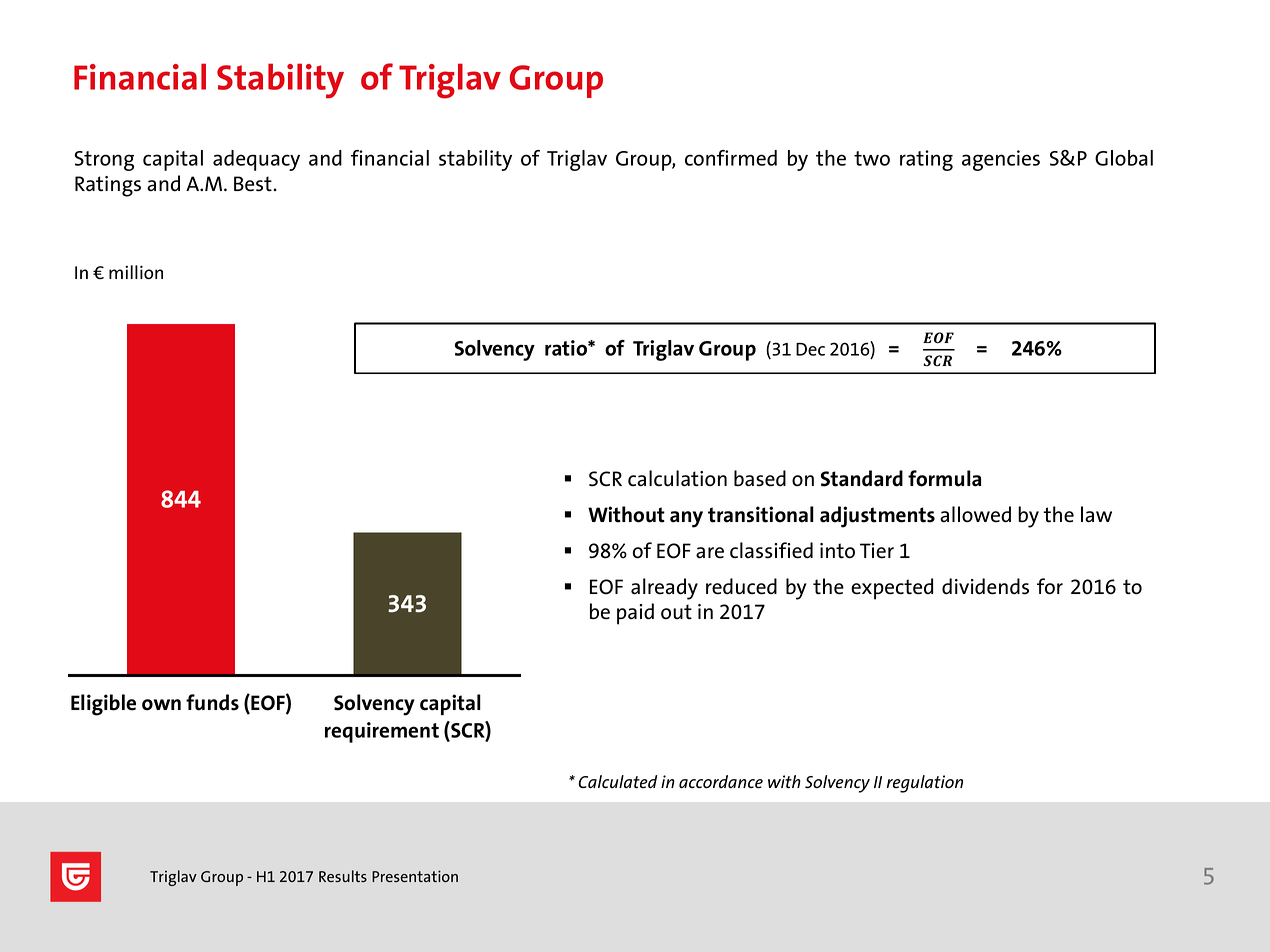 The height and width of the screenshot is (952, 1270). I want to click on formula, so click(944, 478).
